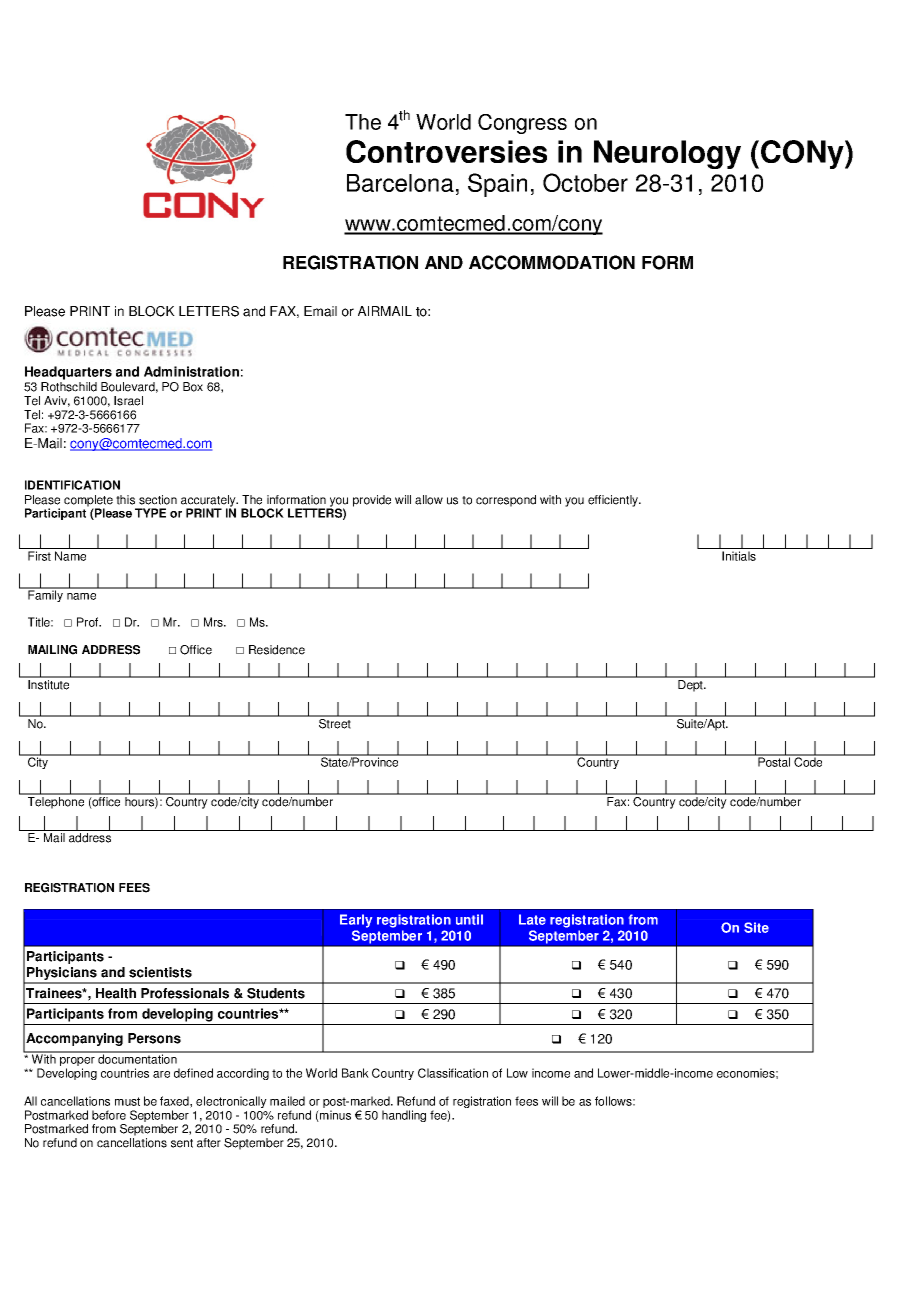 This screenshot has height=1308, width=924. What do you see at coordinates (469, 919) in the screenshot?
I see `until` at bounding box center [469, 919].
